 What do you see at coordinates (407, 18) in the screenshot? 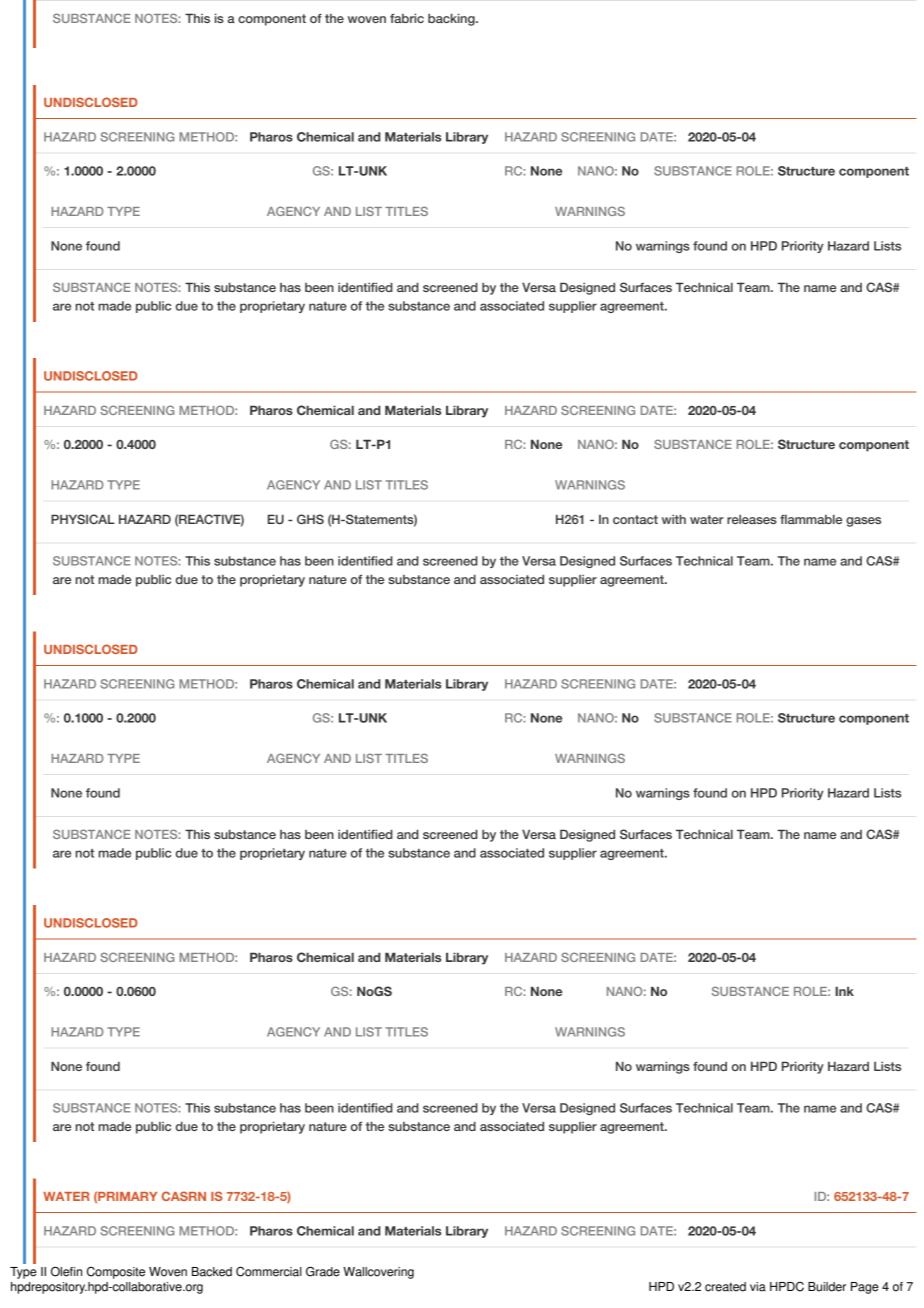
I see `fabric` at bounding box center [407, 18].
